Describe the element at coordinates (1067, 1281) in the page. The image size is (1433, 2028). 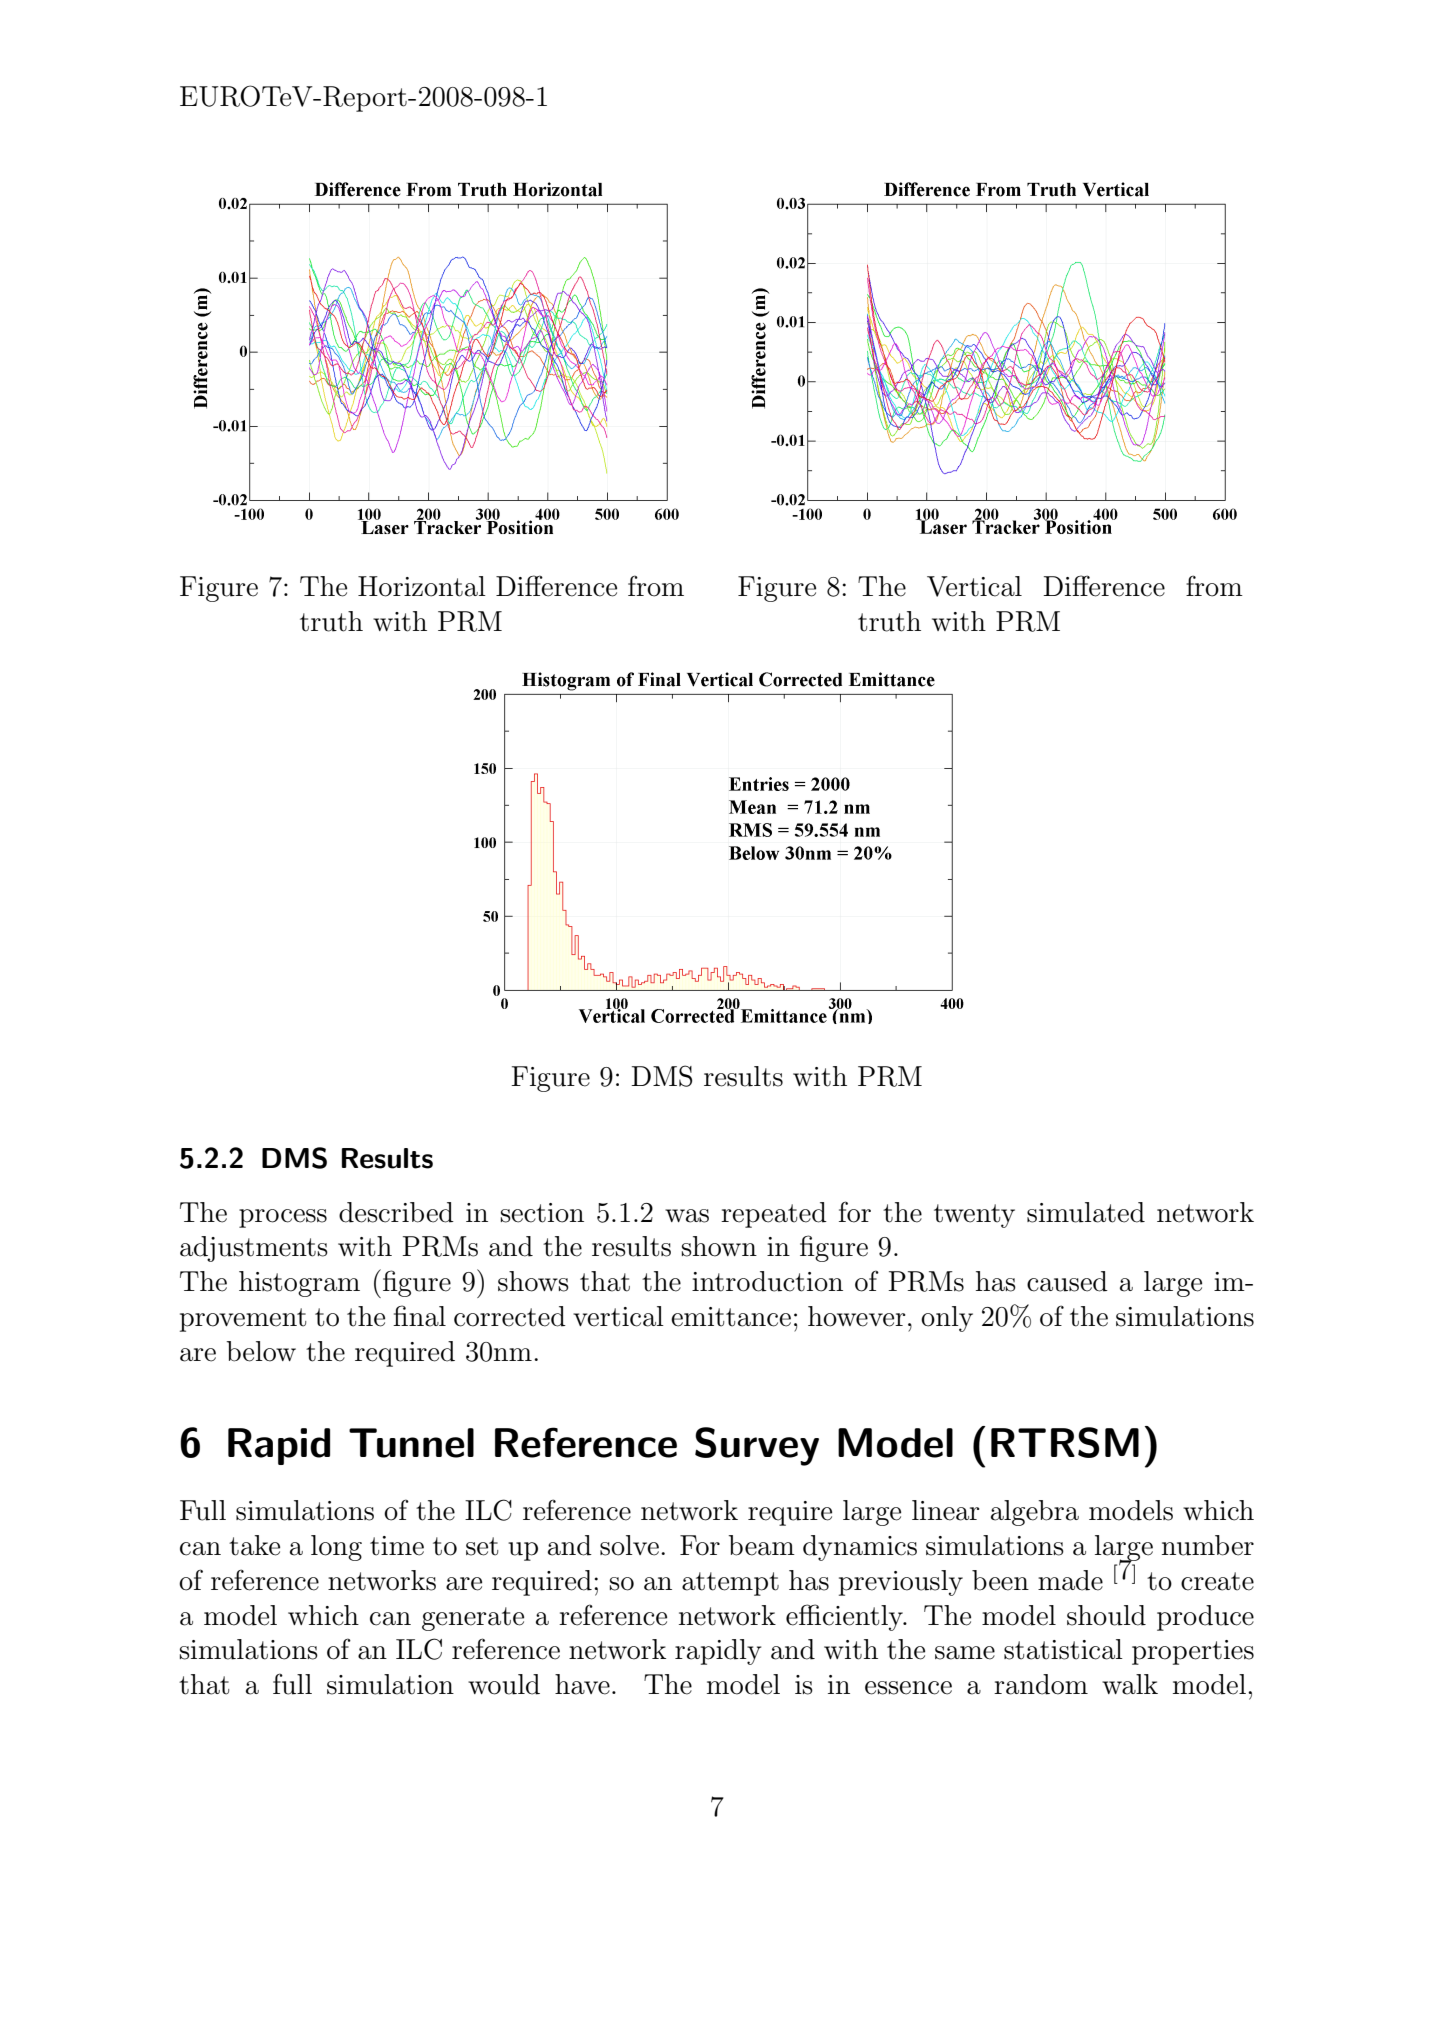
I see `caused` at that location.
